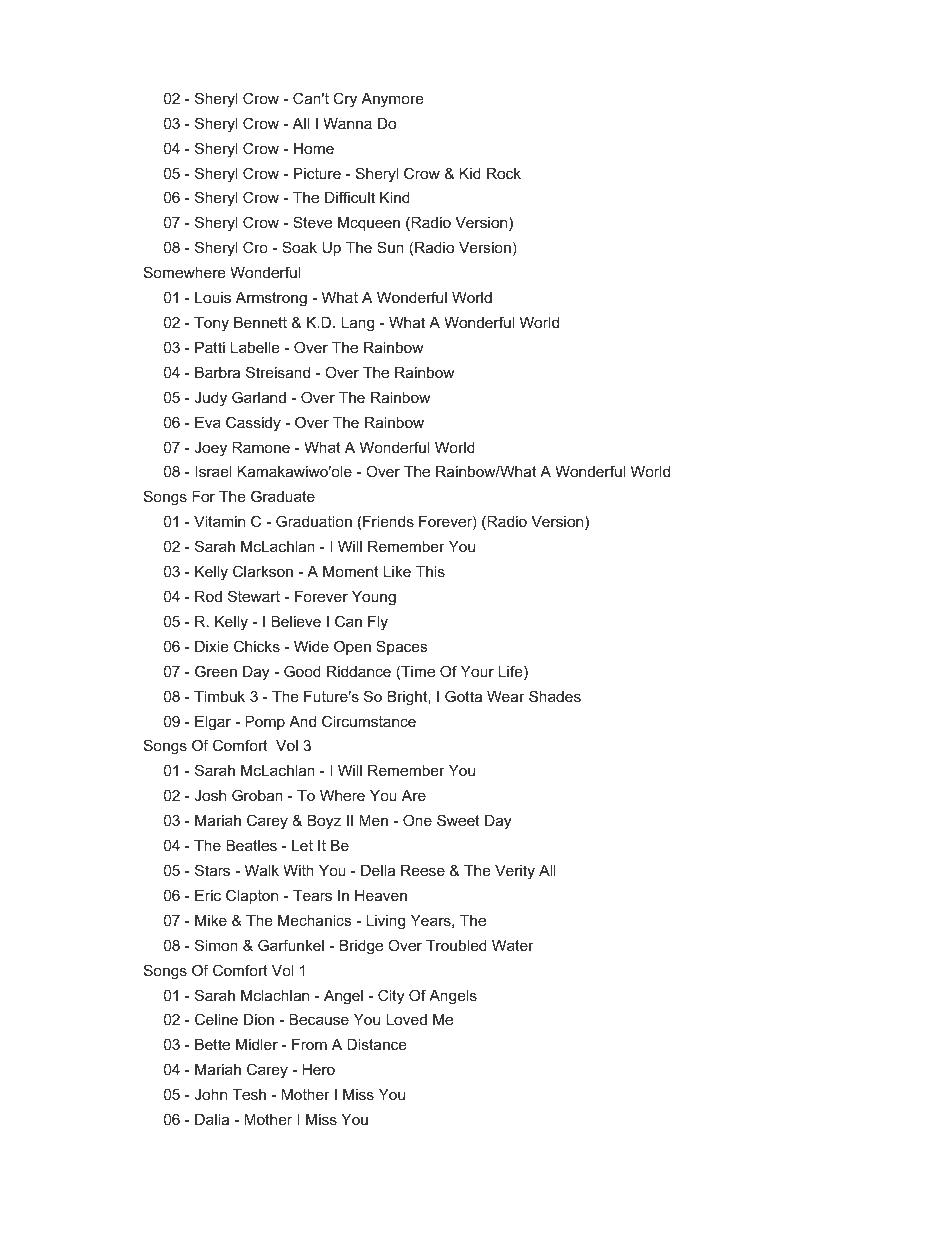 The height and width of the document is (1233, 952). Describe the element at coordinates (369, 721) in the document. I see `Circumstance` at that location.
